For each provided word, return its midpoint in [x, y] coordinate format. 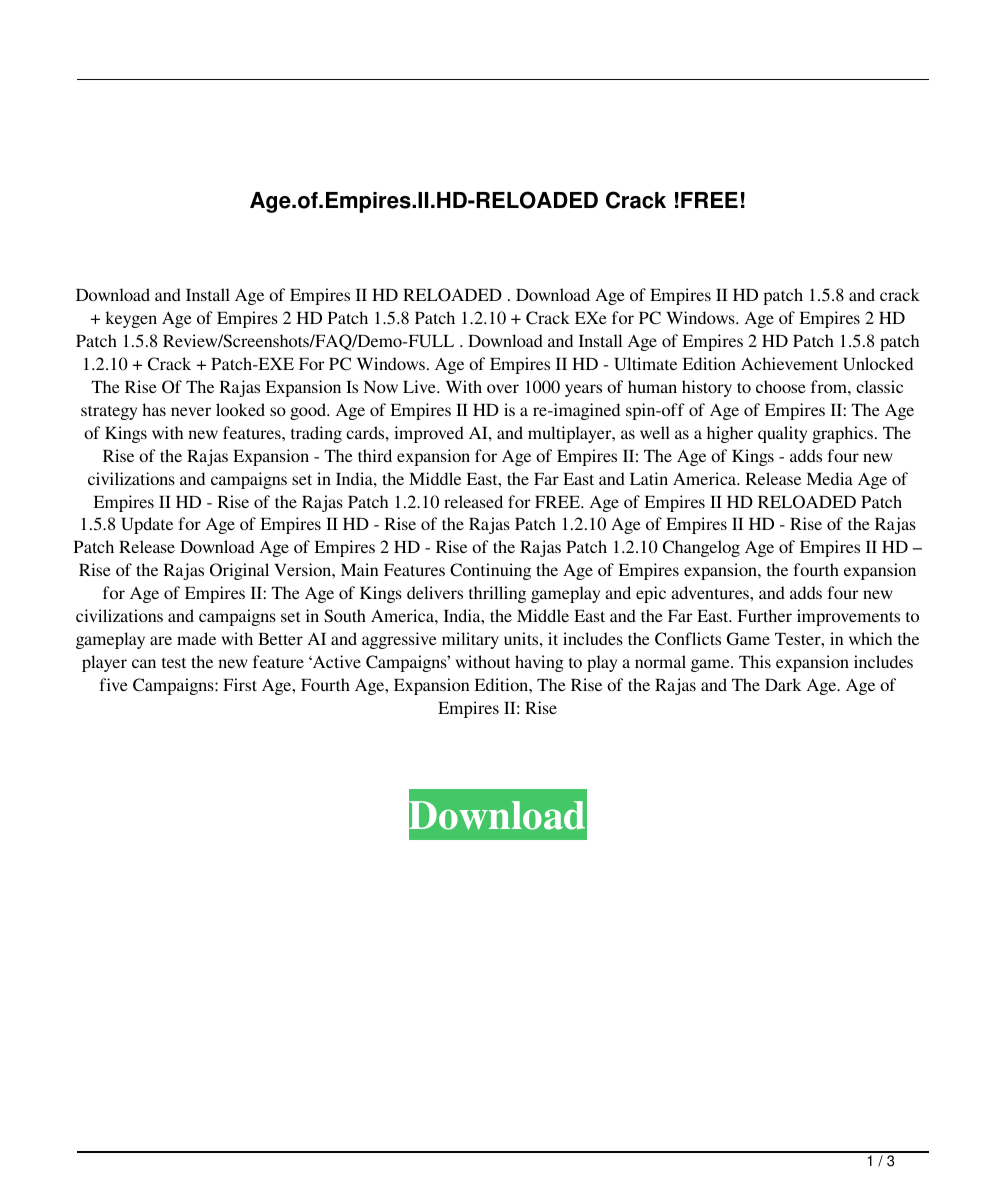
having [539, 663]
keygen [131, 319]
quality [782, 434]
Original [239, 571]
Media [830, 478]
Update [147, 525]
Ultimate [645, 364]
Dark [783, 684]
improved [429, 434]
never [191, 411]
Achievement [789, 363]
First [240, 684]
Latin [649, 478]
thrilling [497, 594]
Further [765, 615]
